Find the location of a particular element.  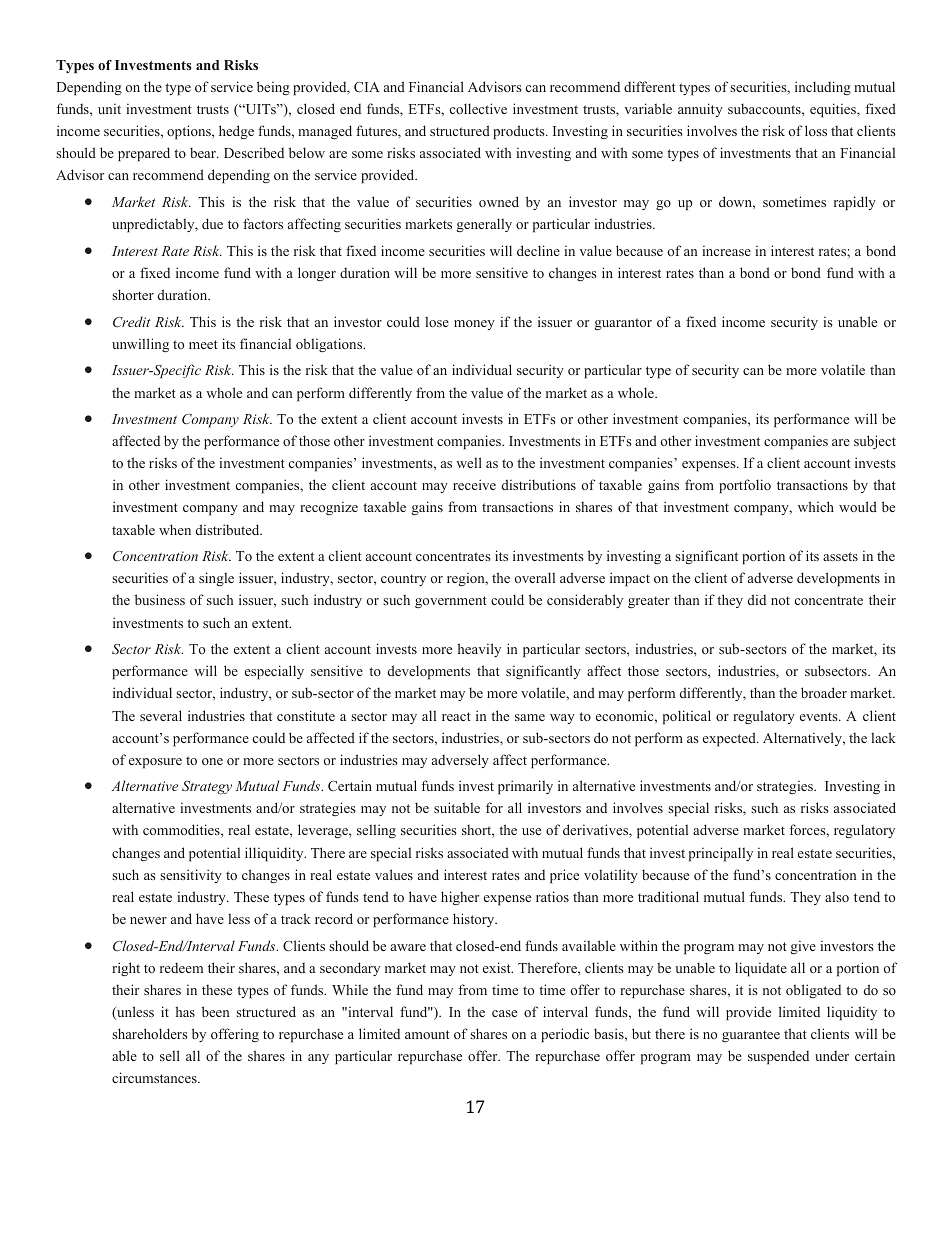

several is located at coordinates (161, 715).
